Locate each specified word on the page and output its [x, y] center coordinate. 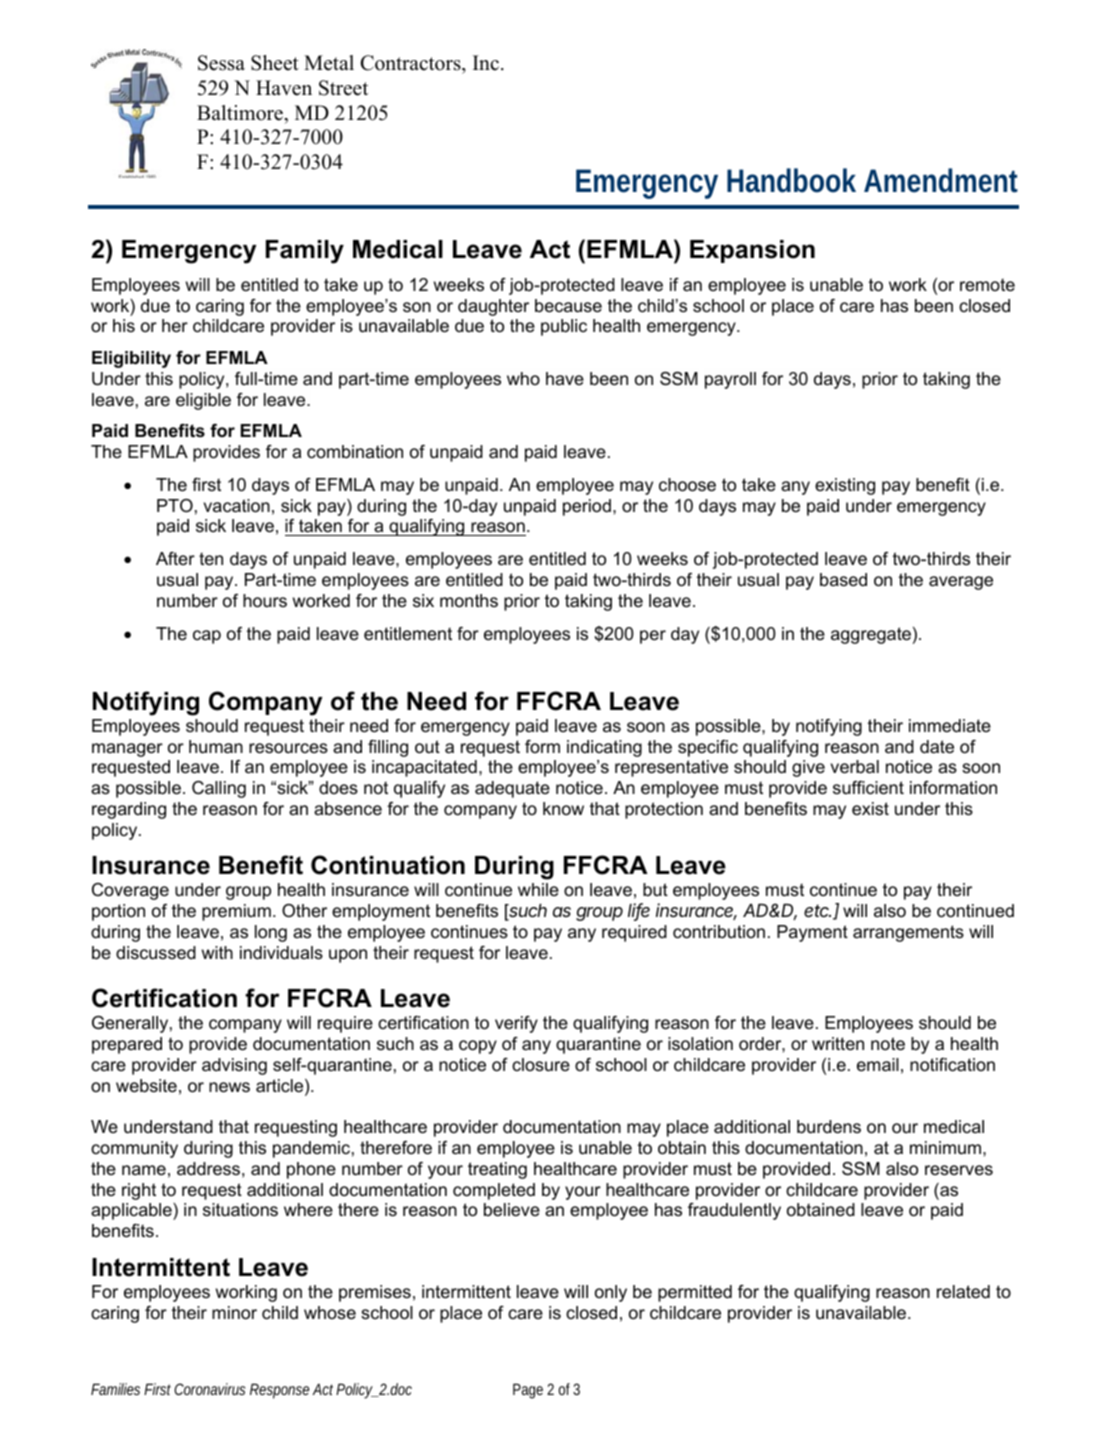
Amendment [941, 180]
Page [528, 1391]
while [538, 889]
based [843, 579]
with [217, 952]
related [963, 1291]
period [587, 507]
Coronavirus [209, 1389]
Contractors [412, 63]
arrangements [908, 933]
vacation [237, 506]
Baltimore [241, 113]
